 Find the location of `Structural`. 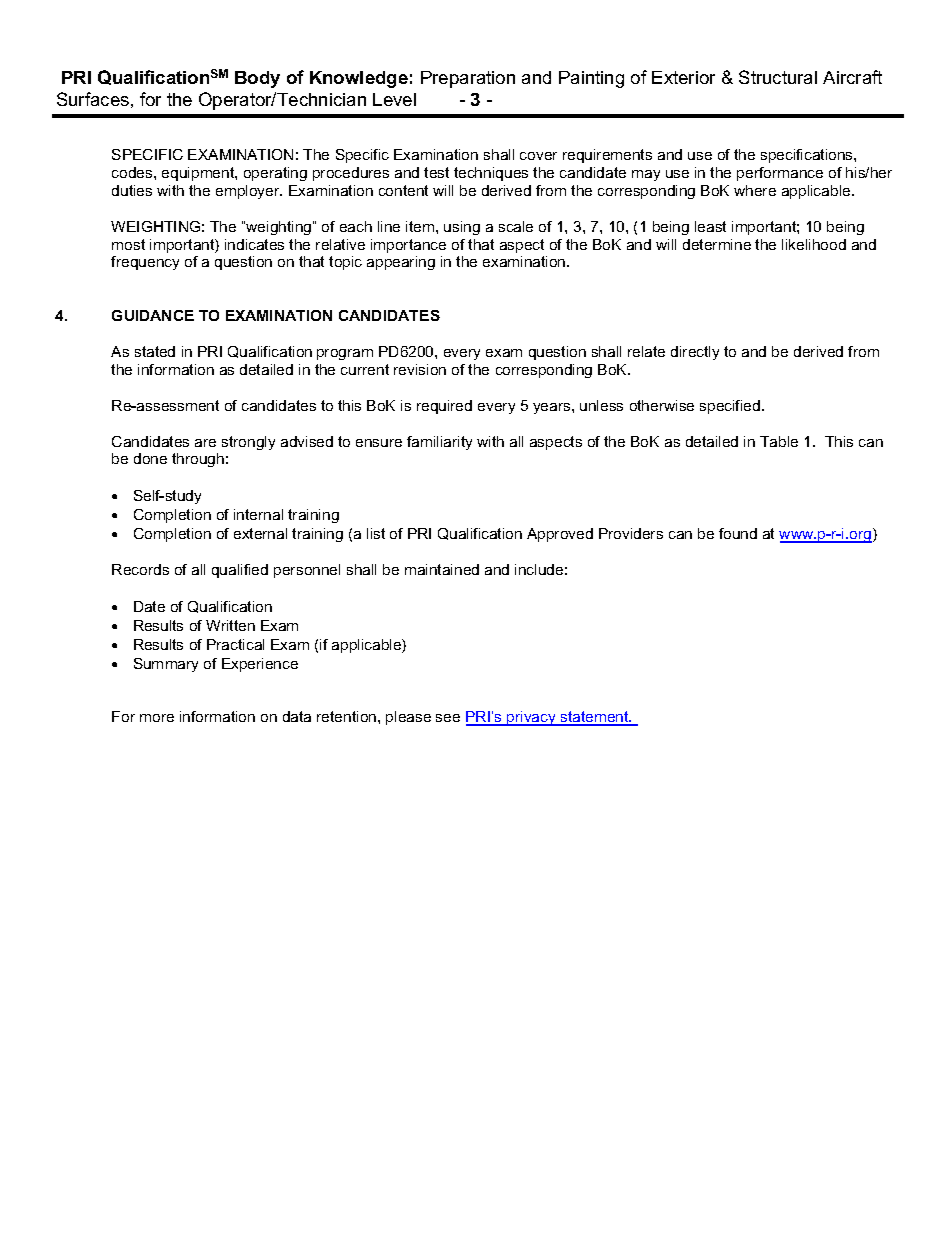

Structural is located at coordinates (778, 77).
